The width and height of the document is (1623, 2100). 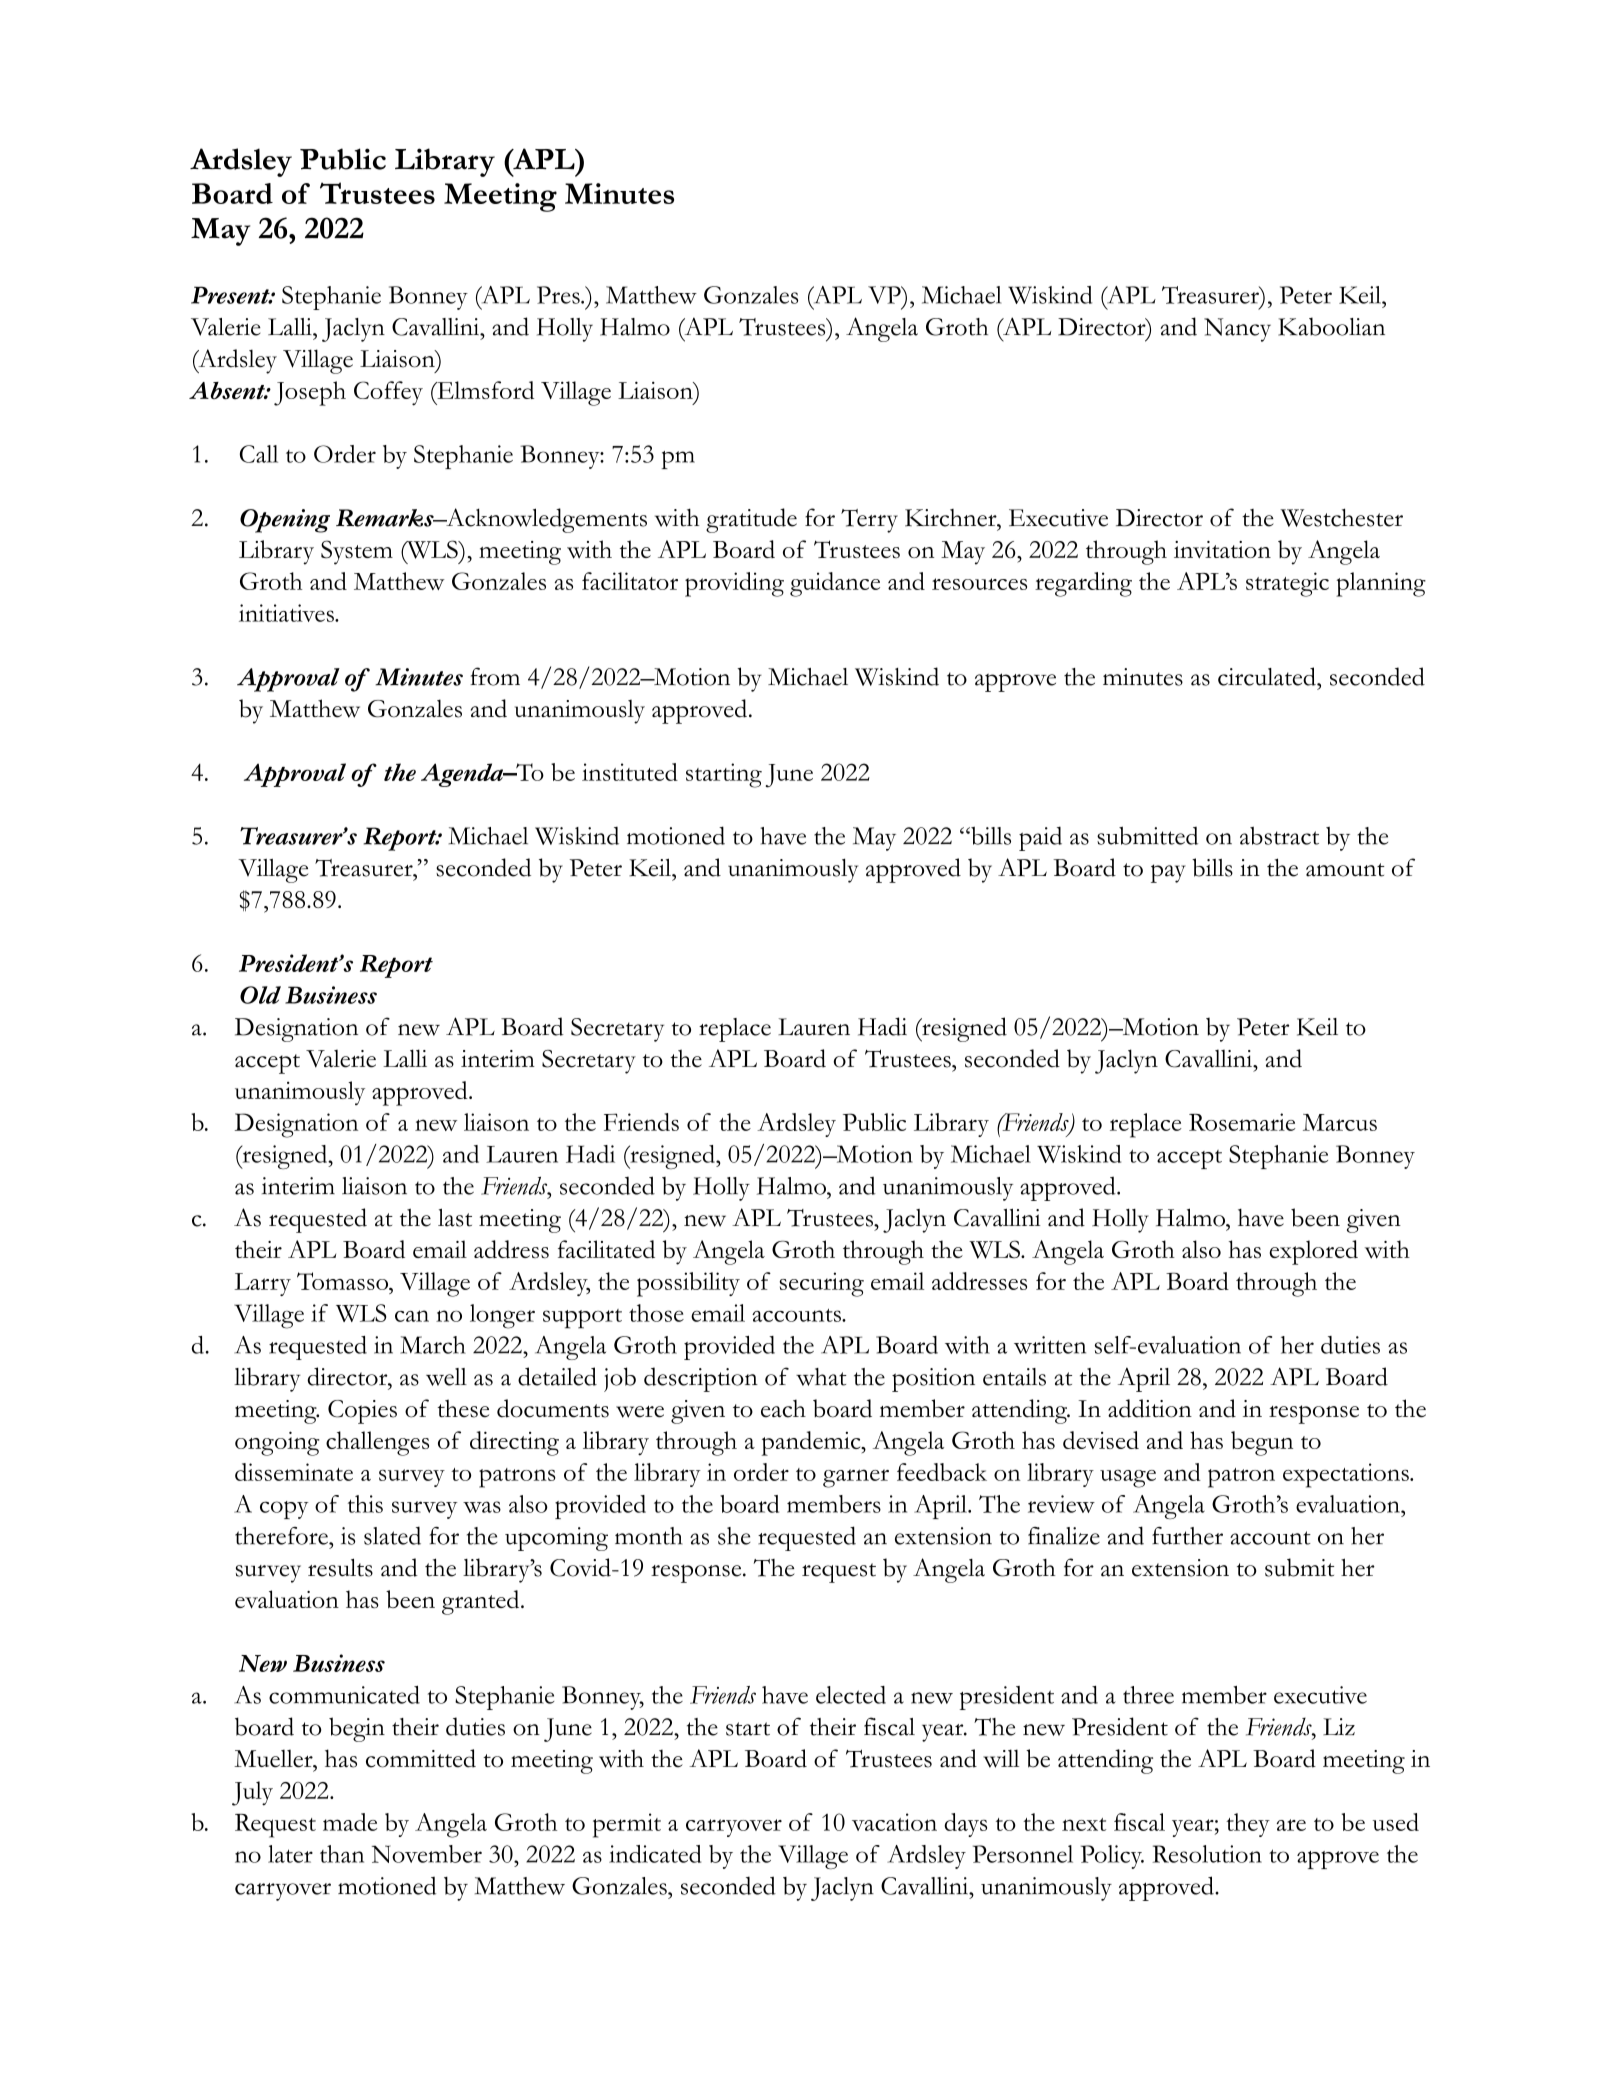 I want to click on explored, so click(x=1313, y=1252).
